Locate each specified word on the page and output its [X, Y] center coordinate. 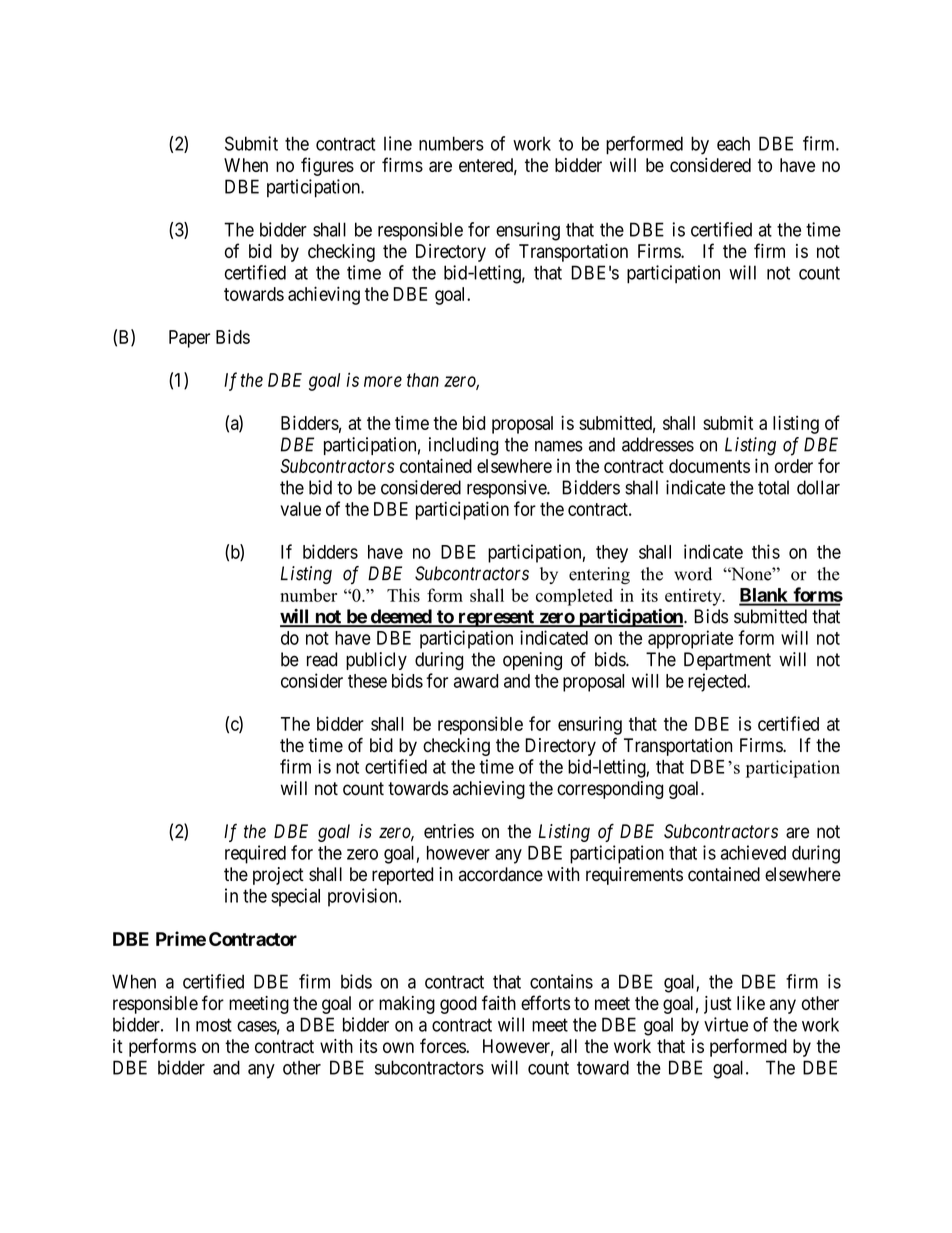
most [214, 1025]
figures [327, 166]
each [733, 143]
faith [499, 1002]
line [398, 143]
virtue [726, 1024]
